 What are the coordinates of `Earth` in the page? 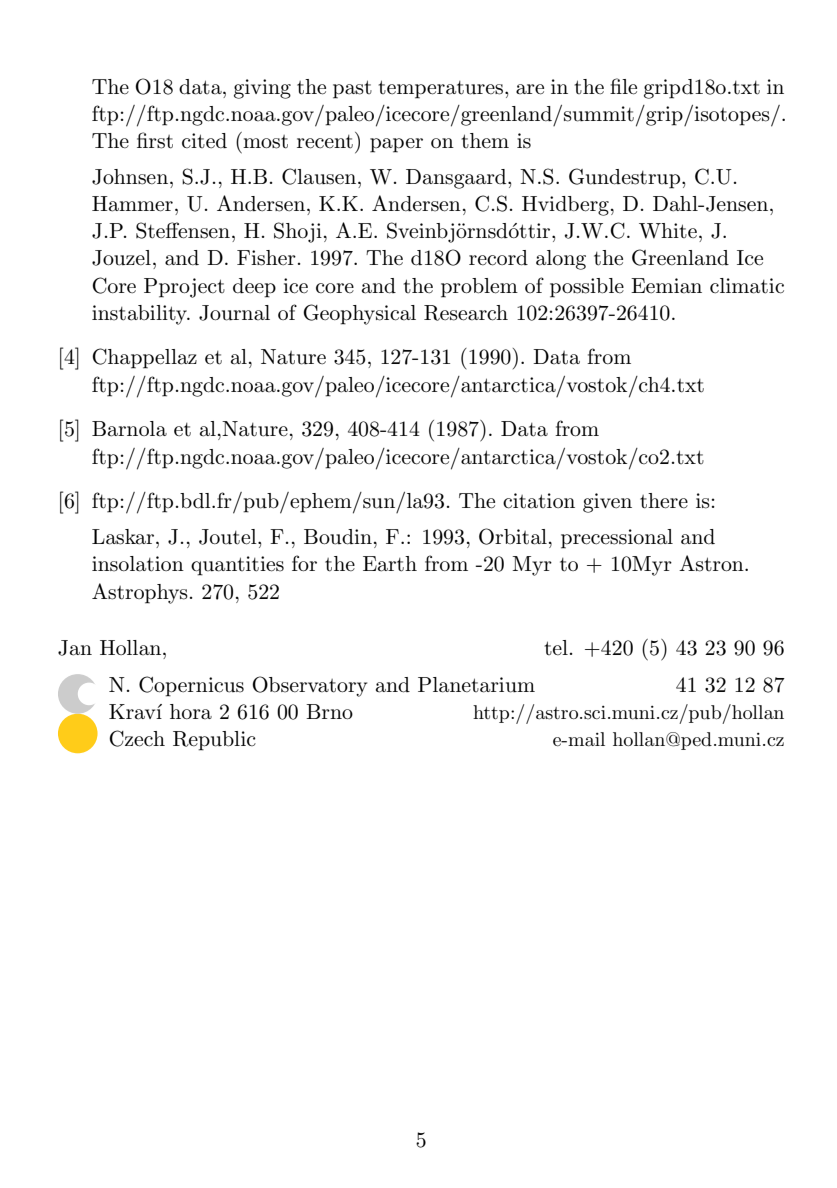 It's located at (390, 564).
